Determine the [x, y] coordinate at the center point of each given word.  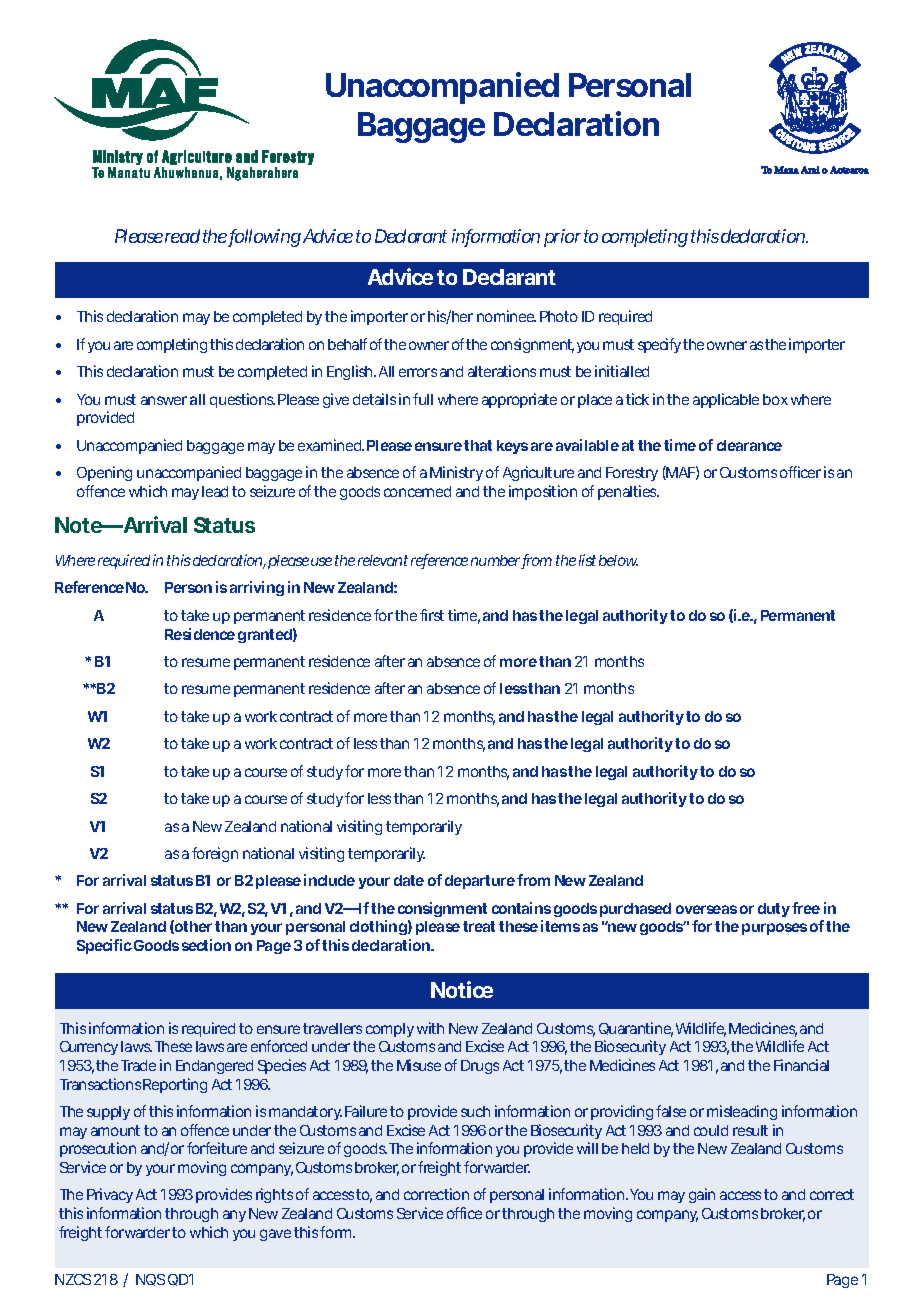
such [475, 1111]
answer [164, 400]
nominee [506, 316]
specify [659, 345]
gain [702, 1195]
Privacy [110, 1195]
